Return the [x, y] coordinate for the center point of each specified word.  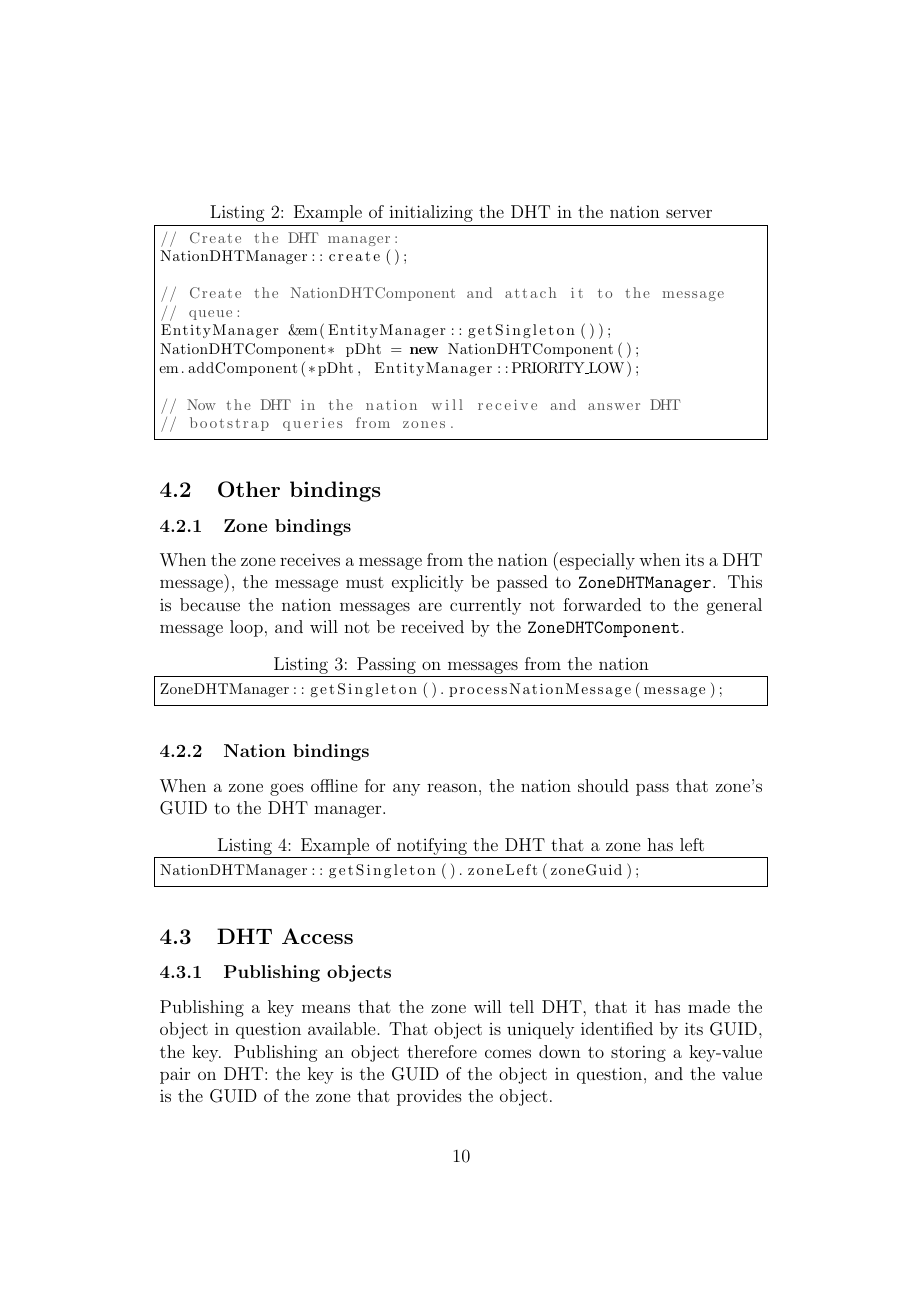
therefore [442, 1051]
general [734, 606]
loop [246, 628]
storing [638, 1053]
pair [175, 1076]
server [689, 213]
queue [210, 315]
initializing [431, 213]
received [432, 626]
